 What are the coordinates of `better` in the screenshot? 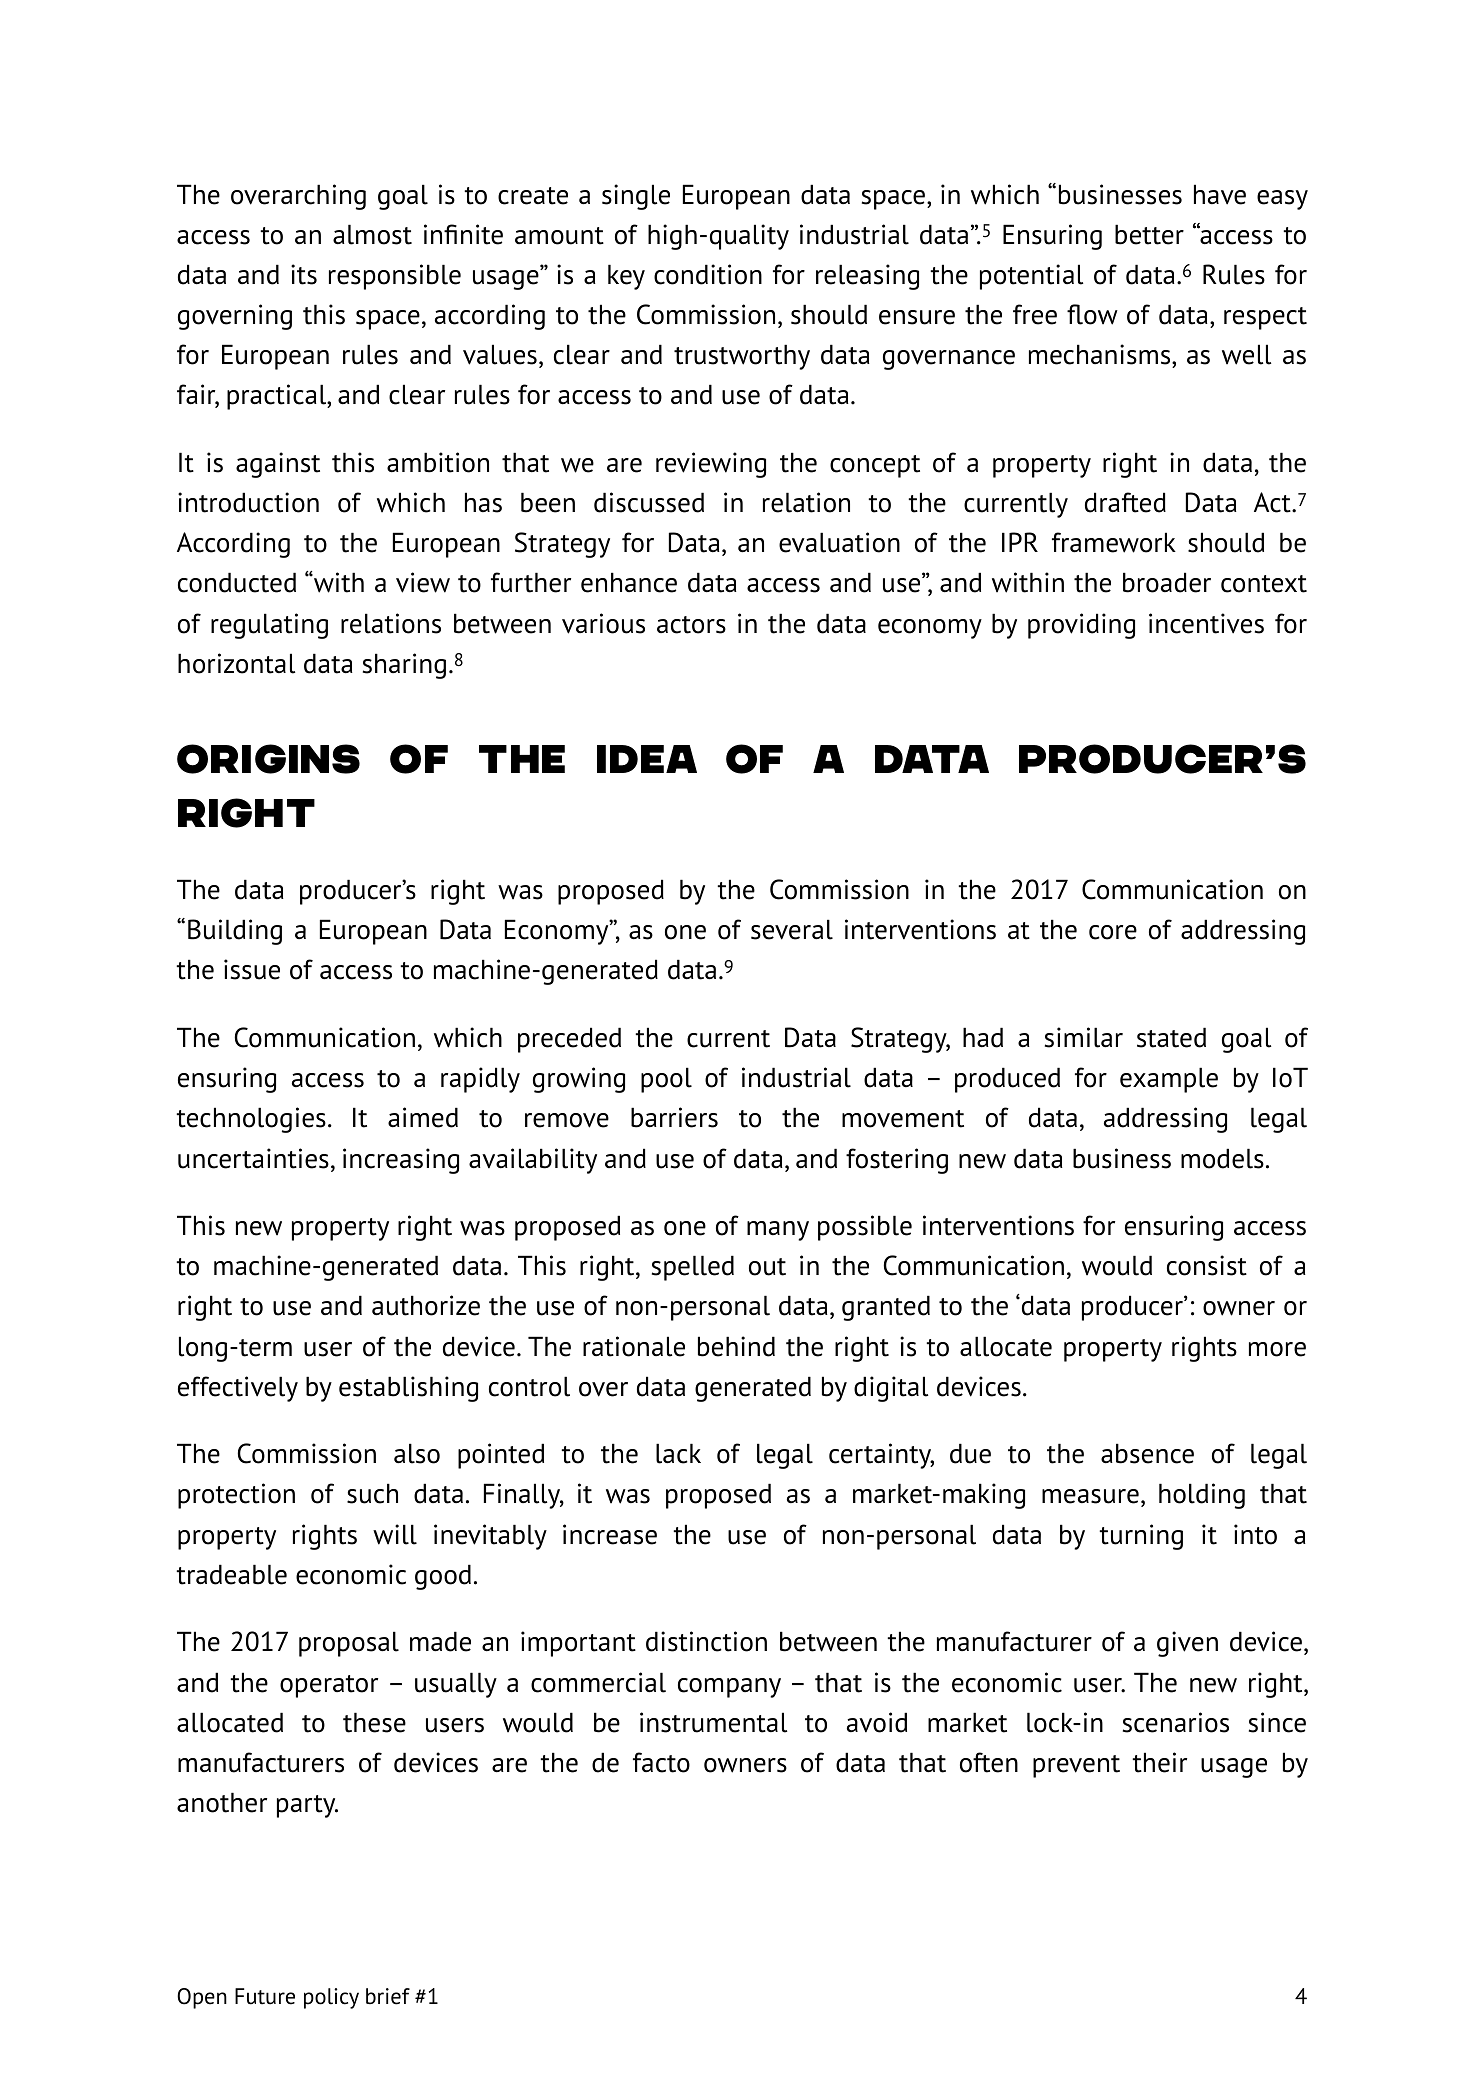 It's located at (1149, 234).
